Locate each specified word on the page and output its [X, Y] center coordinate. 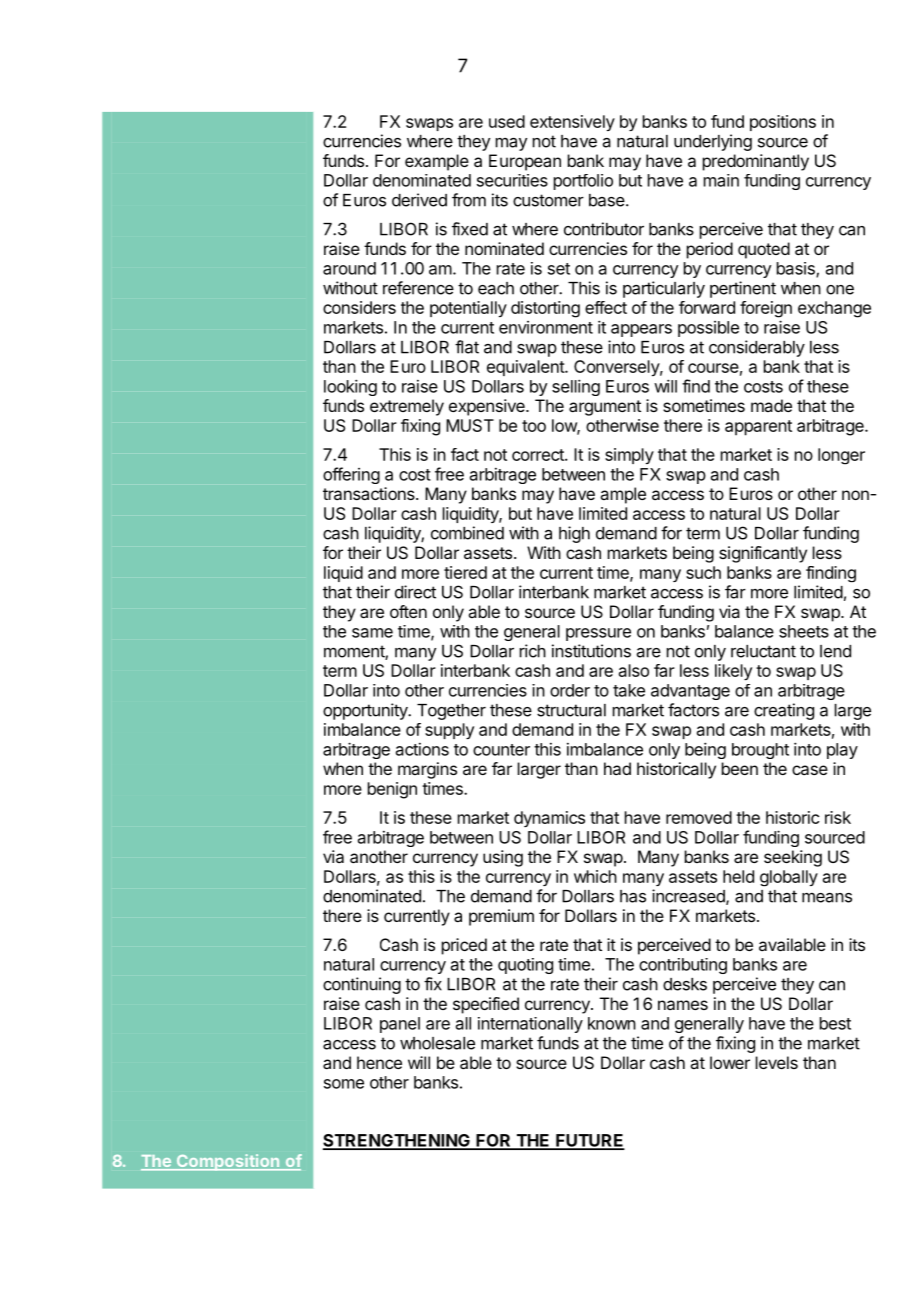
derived [419, 200]
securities [512, 180]
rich [533, 651]
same [372, 633]
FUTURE [589, 1141]
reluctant [763, 651]
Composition [228, 1162]
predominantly [756, 162]
